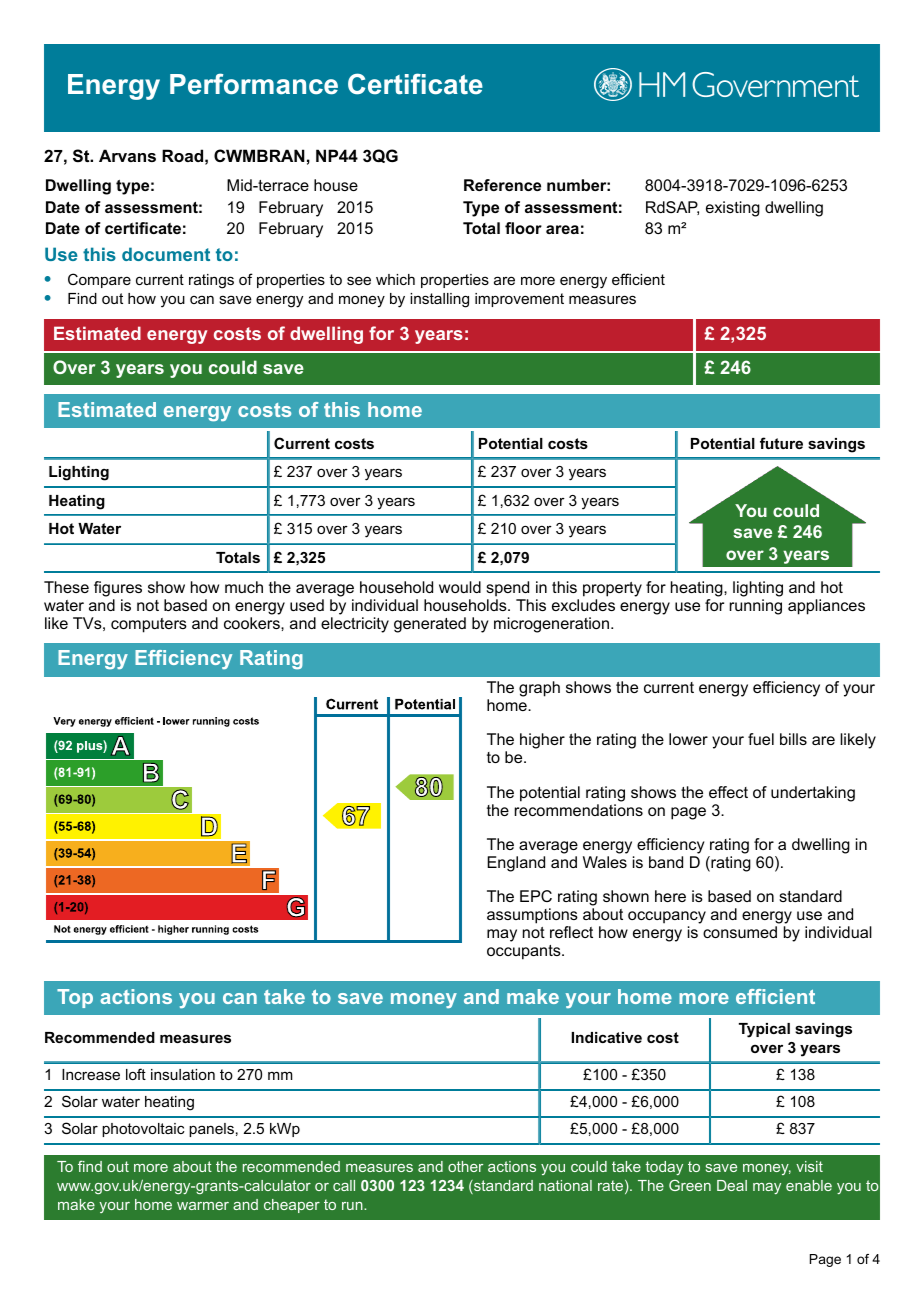 This screenshot has height=1308, width=924. What do you see at coordinates (149, 625) in the screenshot?
I see `computers` at bounding box center [149, 625].
